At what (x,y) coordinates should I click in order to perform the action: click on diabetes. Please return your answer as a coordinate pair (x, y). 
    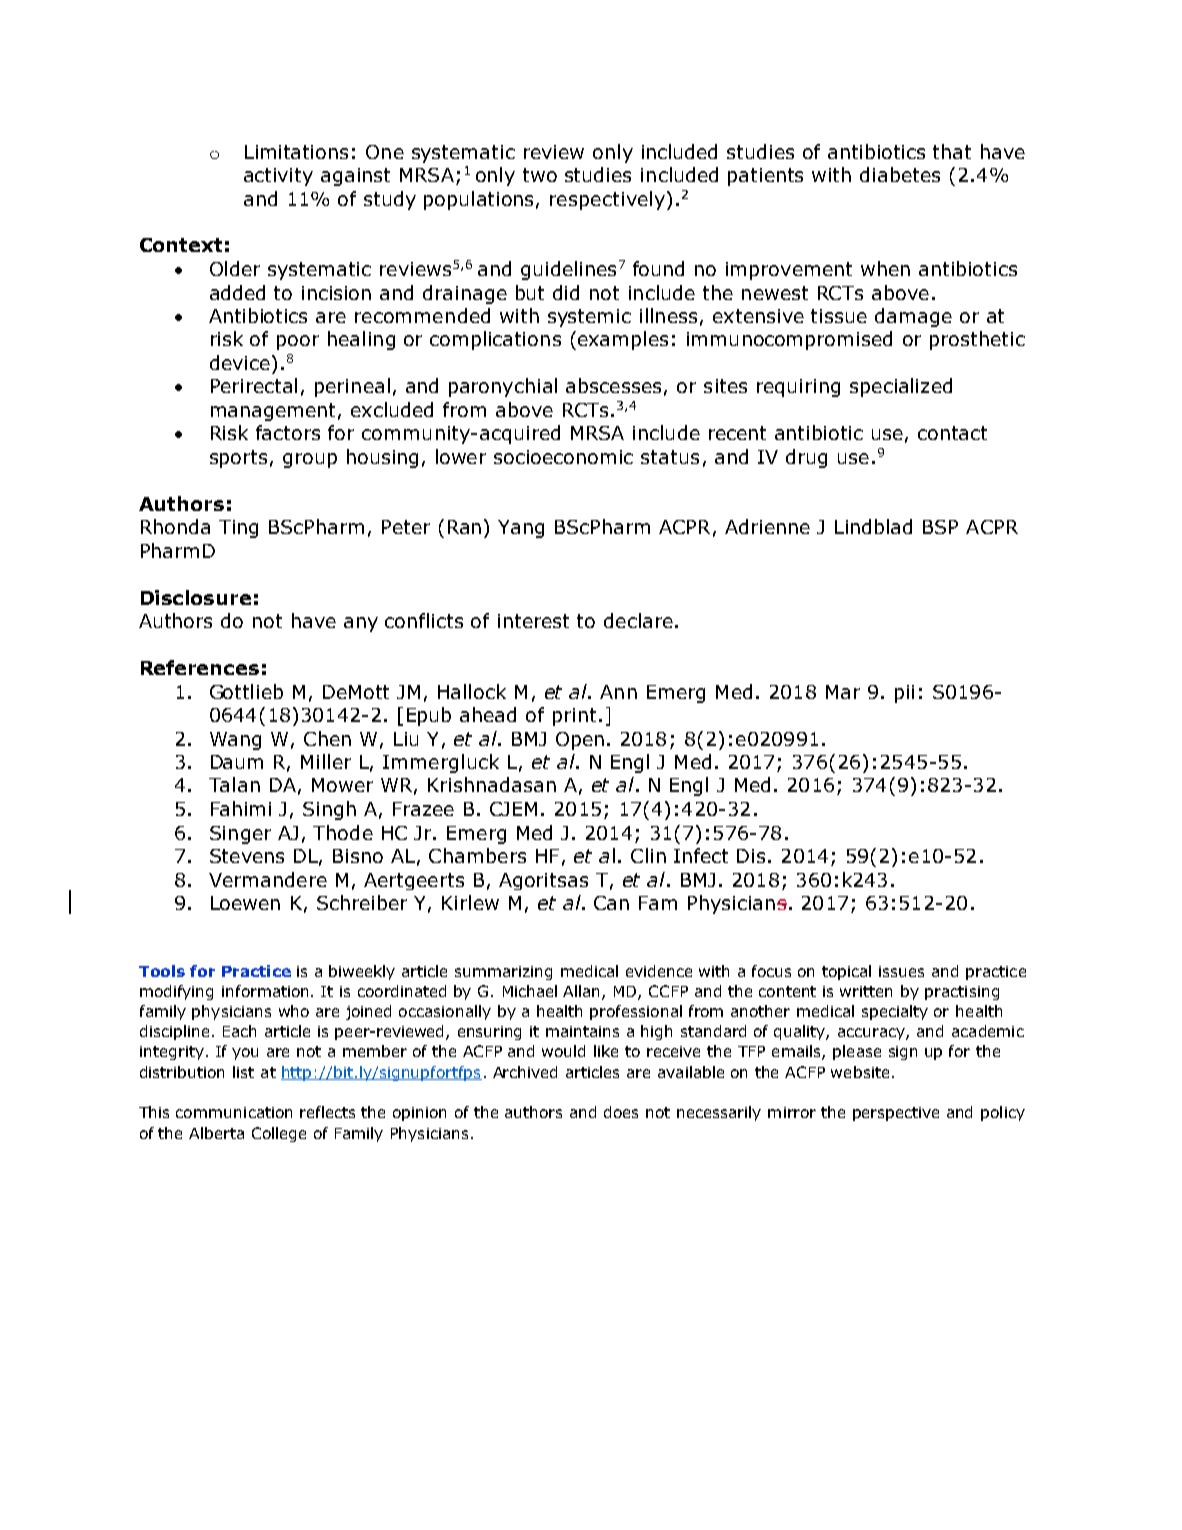
    Looking at the image, I should click on (900, 174).
